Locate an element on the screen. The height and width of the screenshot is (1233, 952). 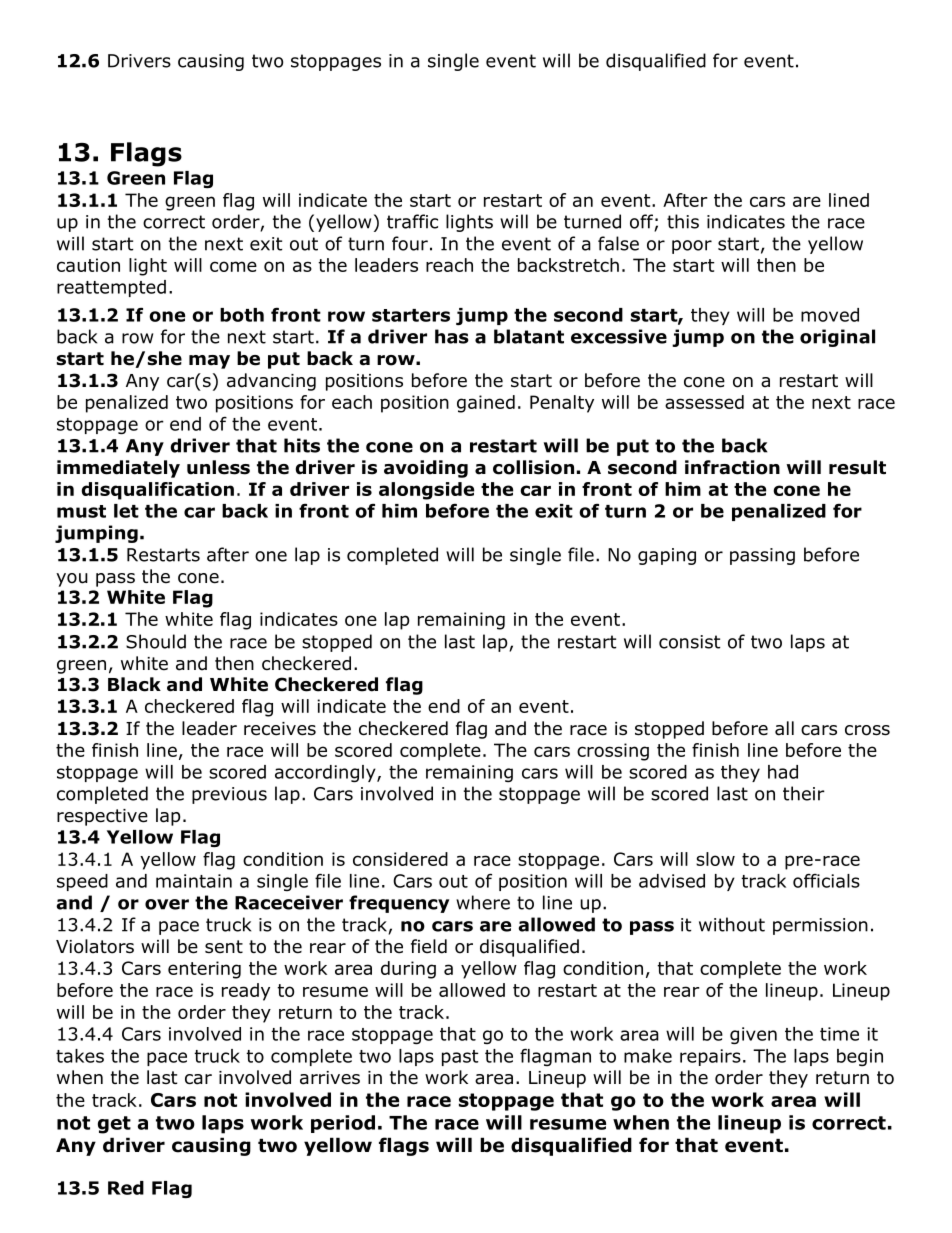
Black is located at coordinates (134, 684).
